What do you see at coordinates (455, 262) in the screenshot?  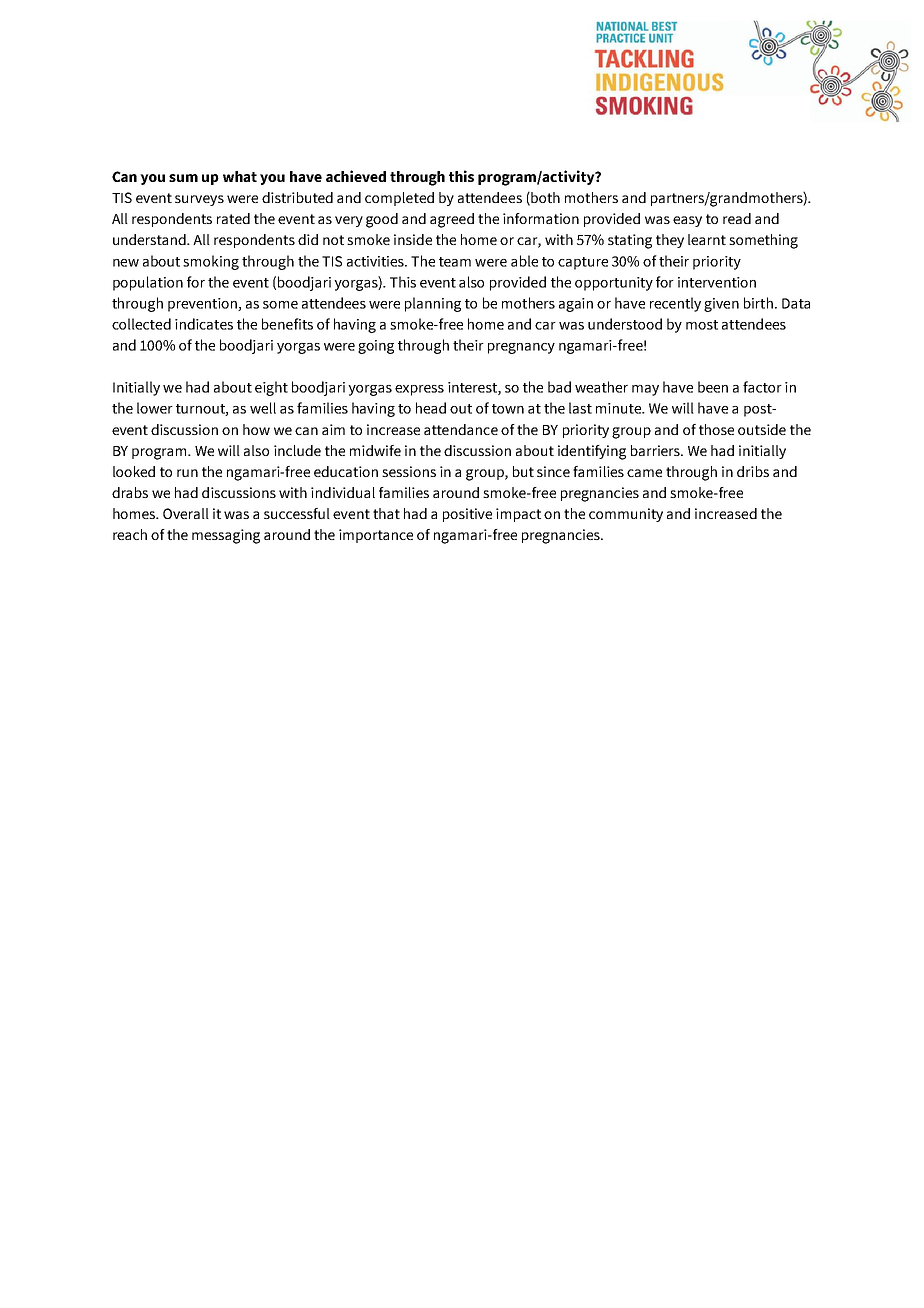 I see `team` at bounding box center [455, 262].
